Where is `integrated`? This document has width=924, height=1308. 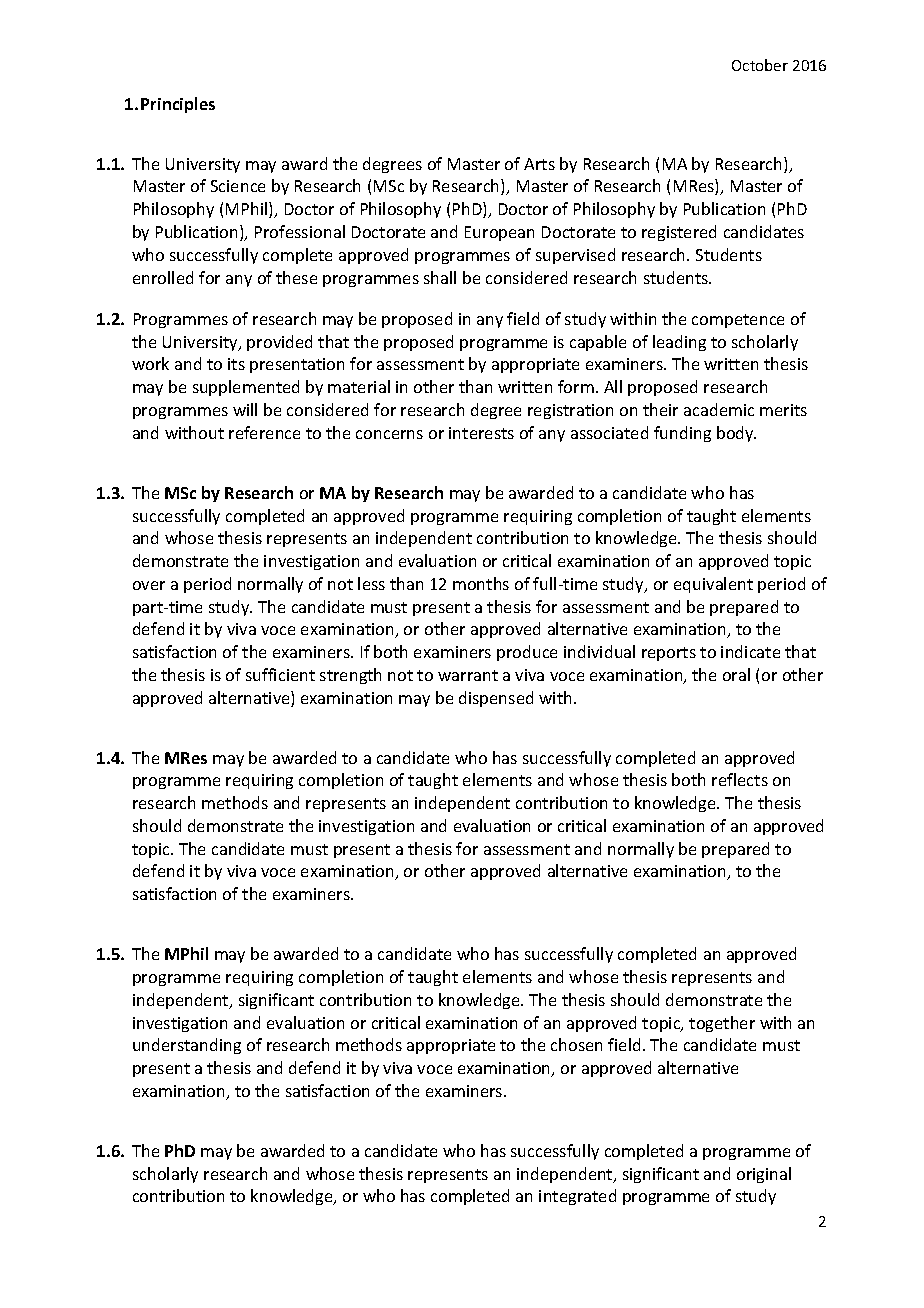 integrated is located at coordinates (577, 1197).
